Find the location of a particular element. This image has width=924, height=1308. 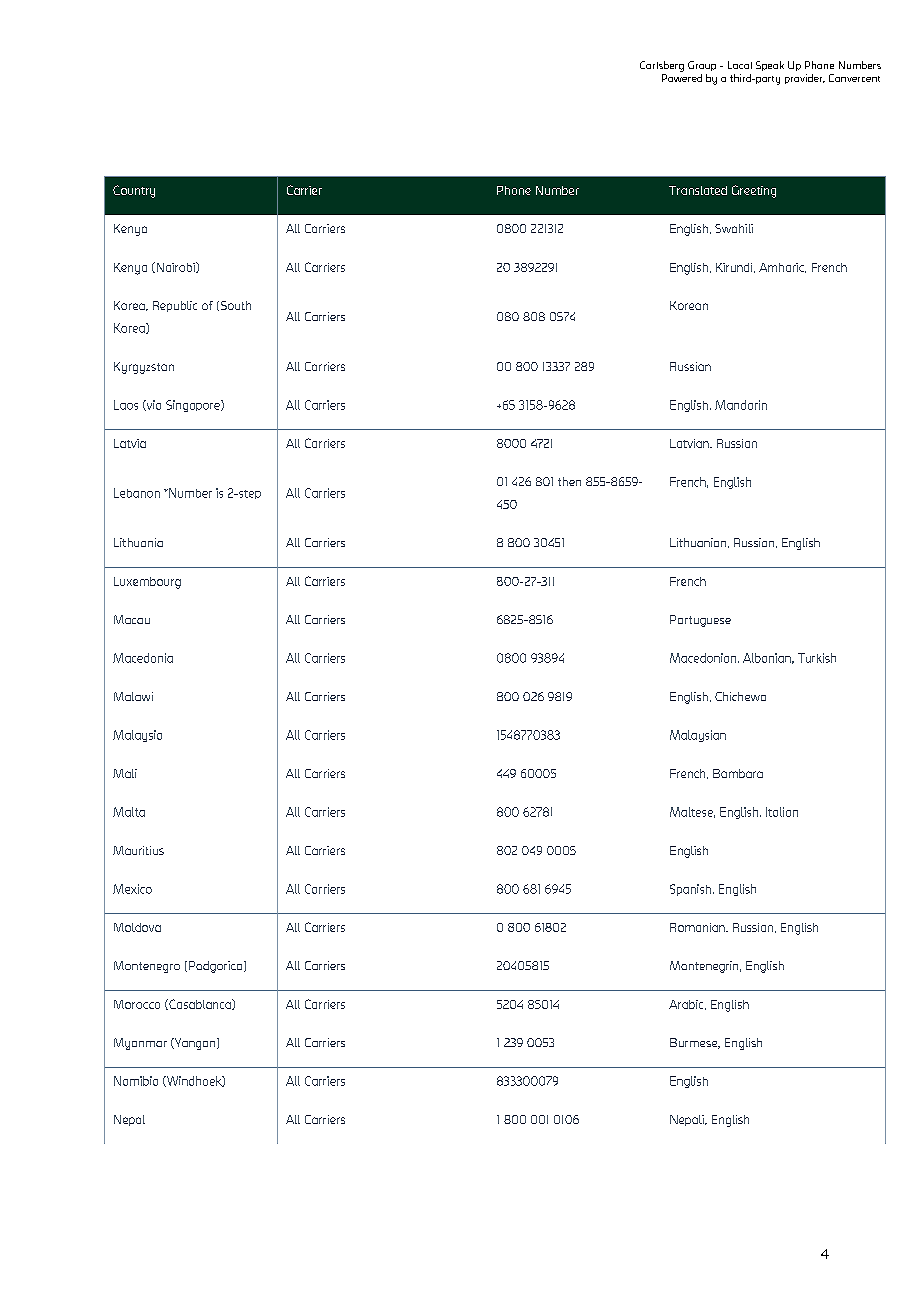

Local is located at coordinates (740, 65).
